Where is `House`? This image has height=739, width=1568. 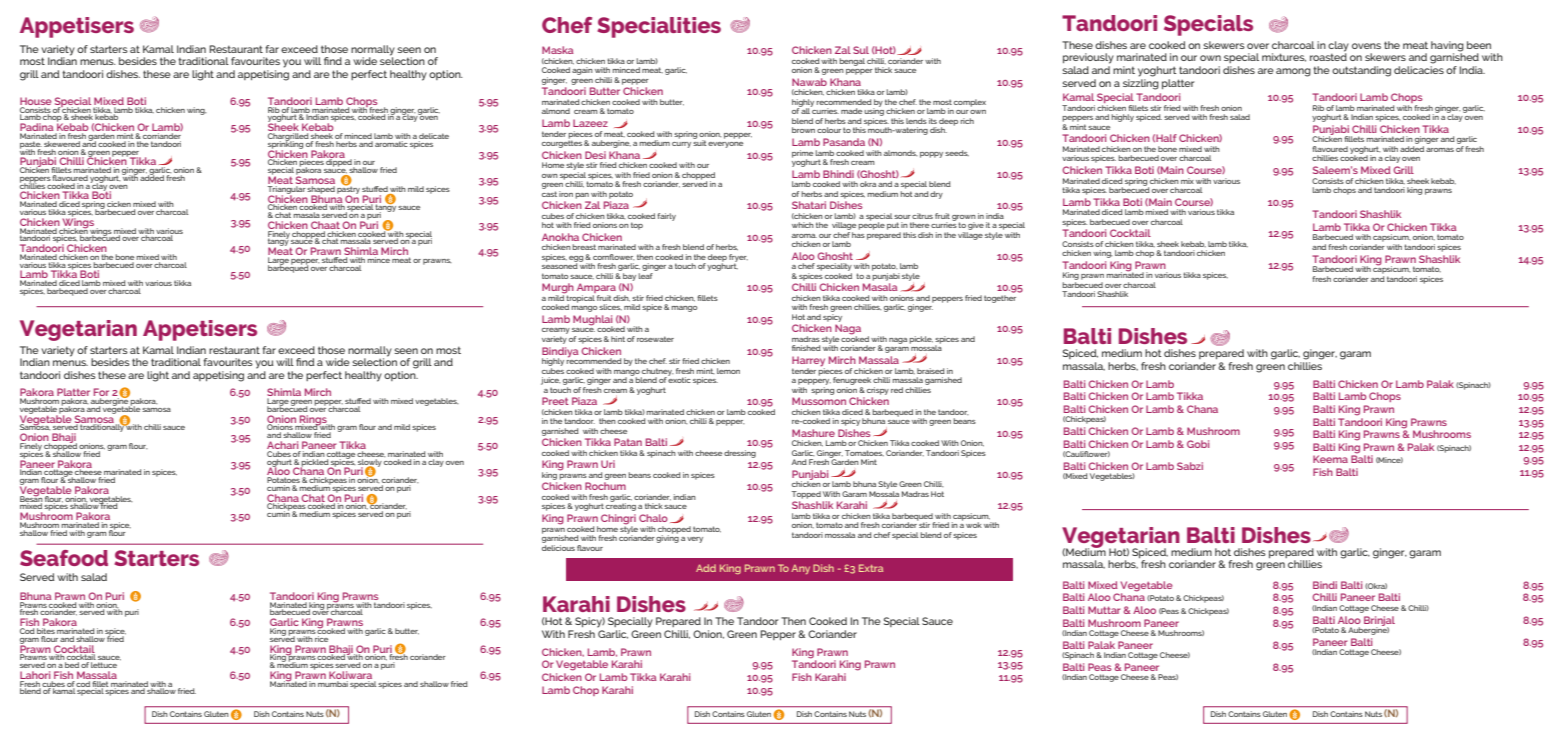 House is located at coordinates (36, 102).
